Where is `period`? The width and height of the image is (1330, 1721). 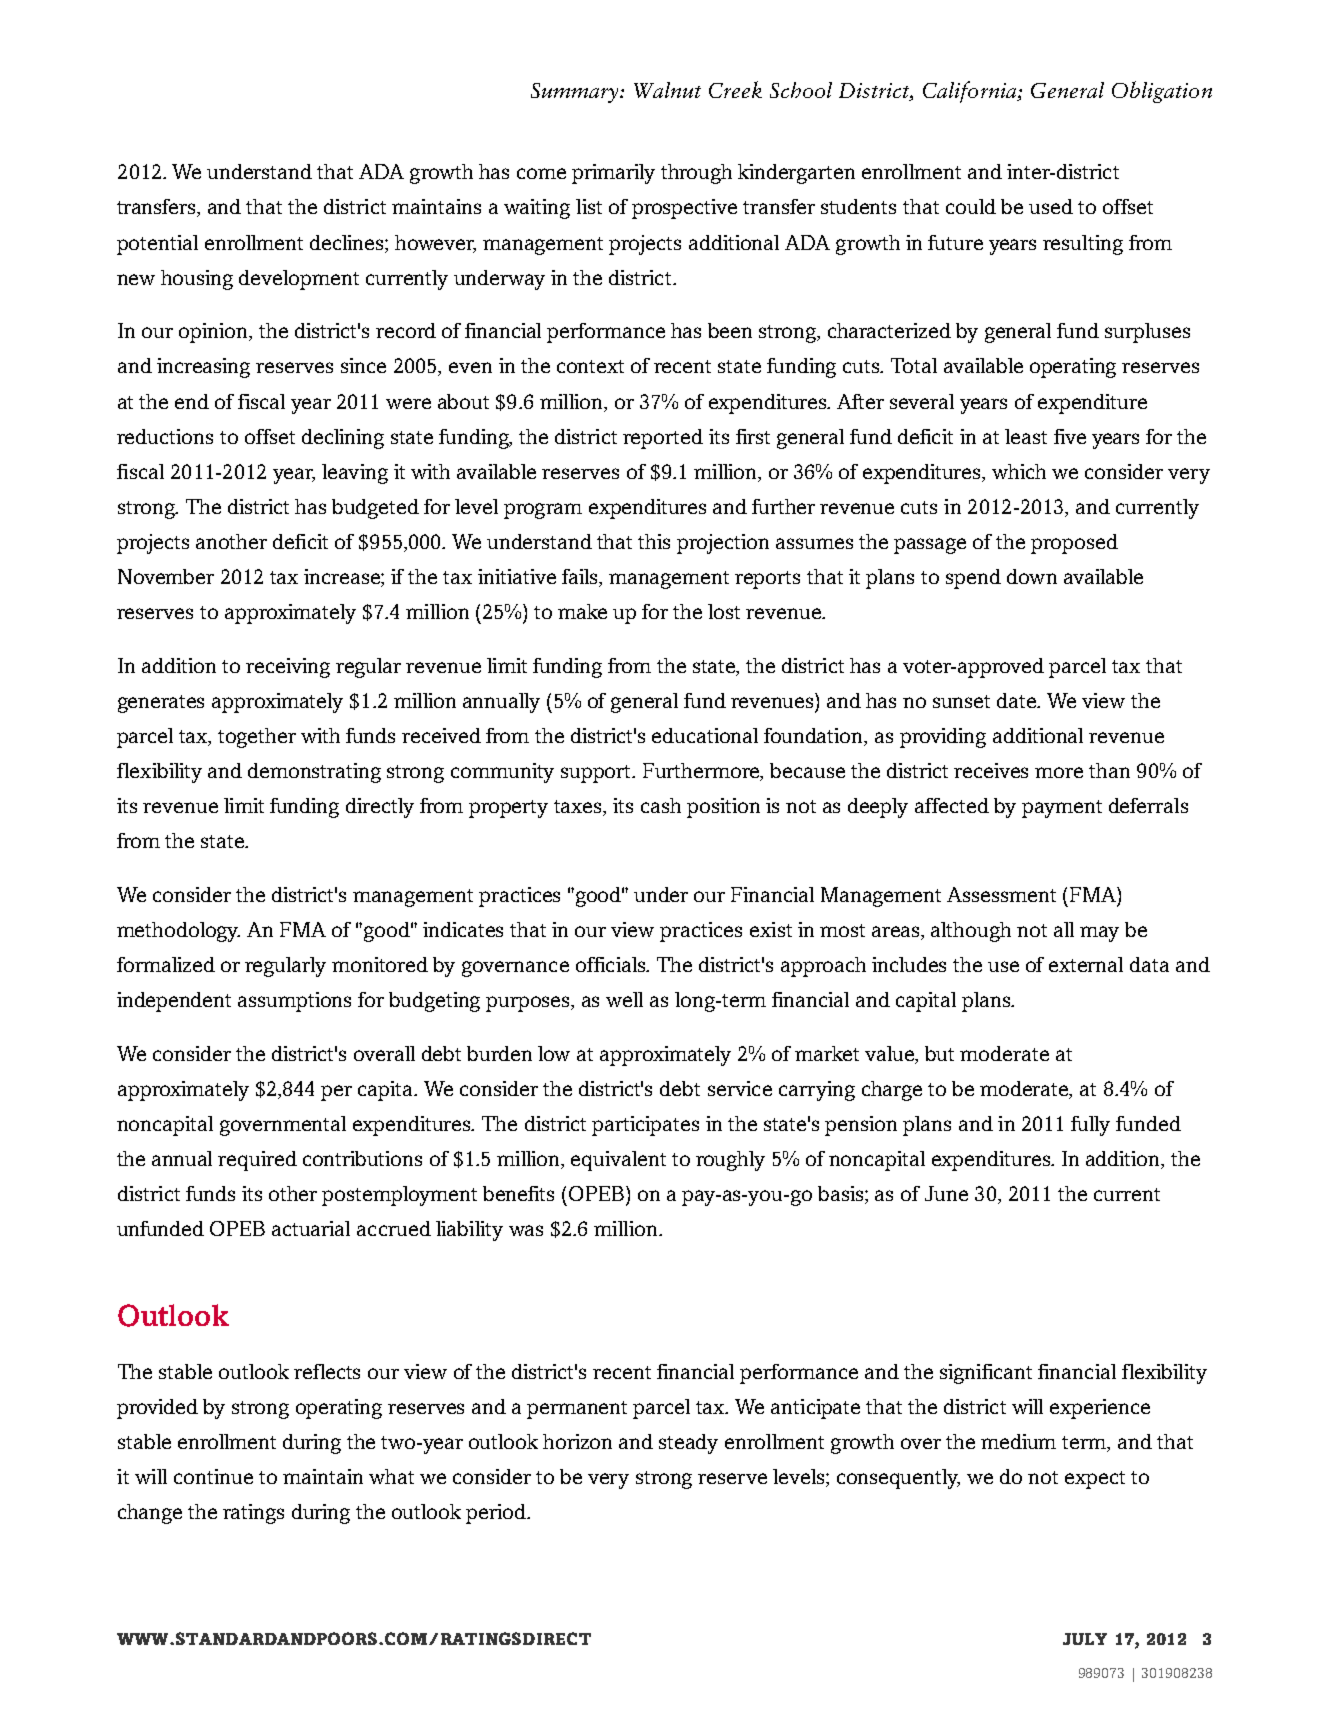 period is located at coordinates (497, 1514).
